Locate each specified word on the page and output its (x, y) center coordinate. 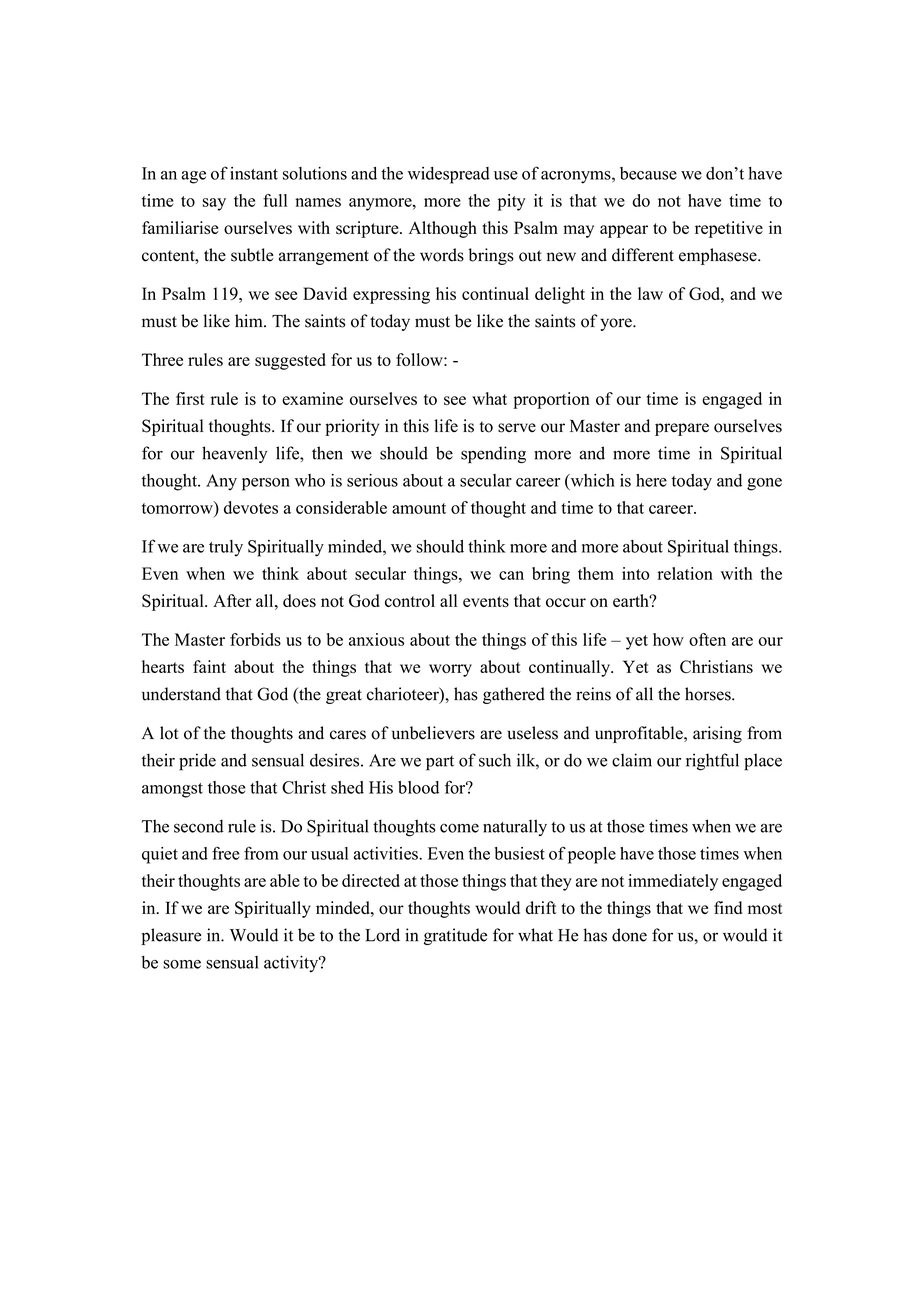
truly (226, 548)
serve (517, 428)
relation (685, 573)
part (440, 763)
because (648, 173)
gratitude (455, 936)
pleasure (171, 936)
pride (197, 762)
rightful (712, 762)
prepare (682, 429)
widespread (449, 175)
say (214, 204)
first (190, 398)
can (511, 575)
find (728, 907)
